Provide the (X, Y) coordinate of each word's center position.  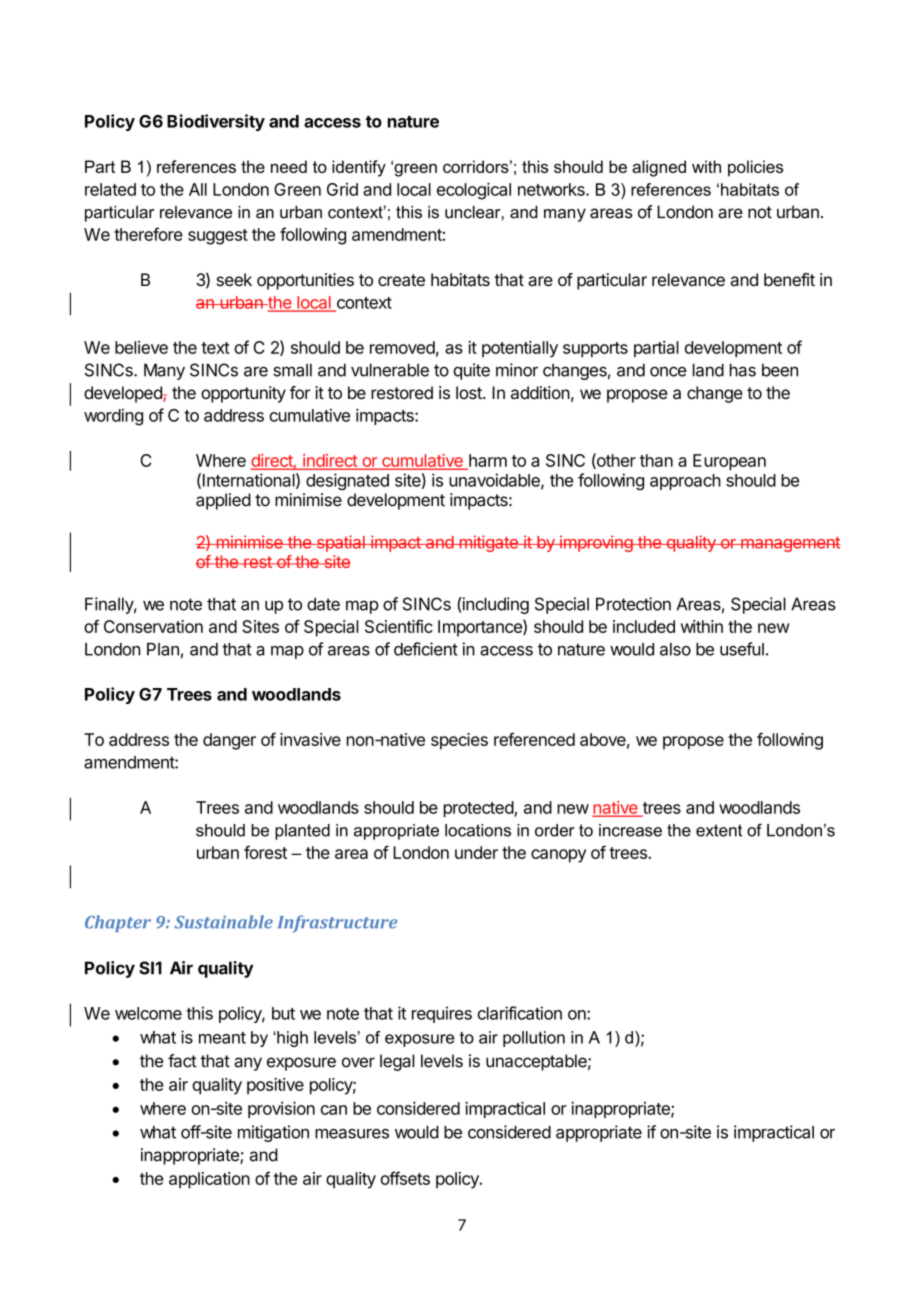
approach (685, 482)
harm (487, 461)
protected (479, 809)
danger (229, 741)
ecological (474, 191)
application (209, 1180)
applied (223, 501)
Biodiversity (216, 122)
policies (755, 168)
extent (719, 830)
